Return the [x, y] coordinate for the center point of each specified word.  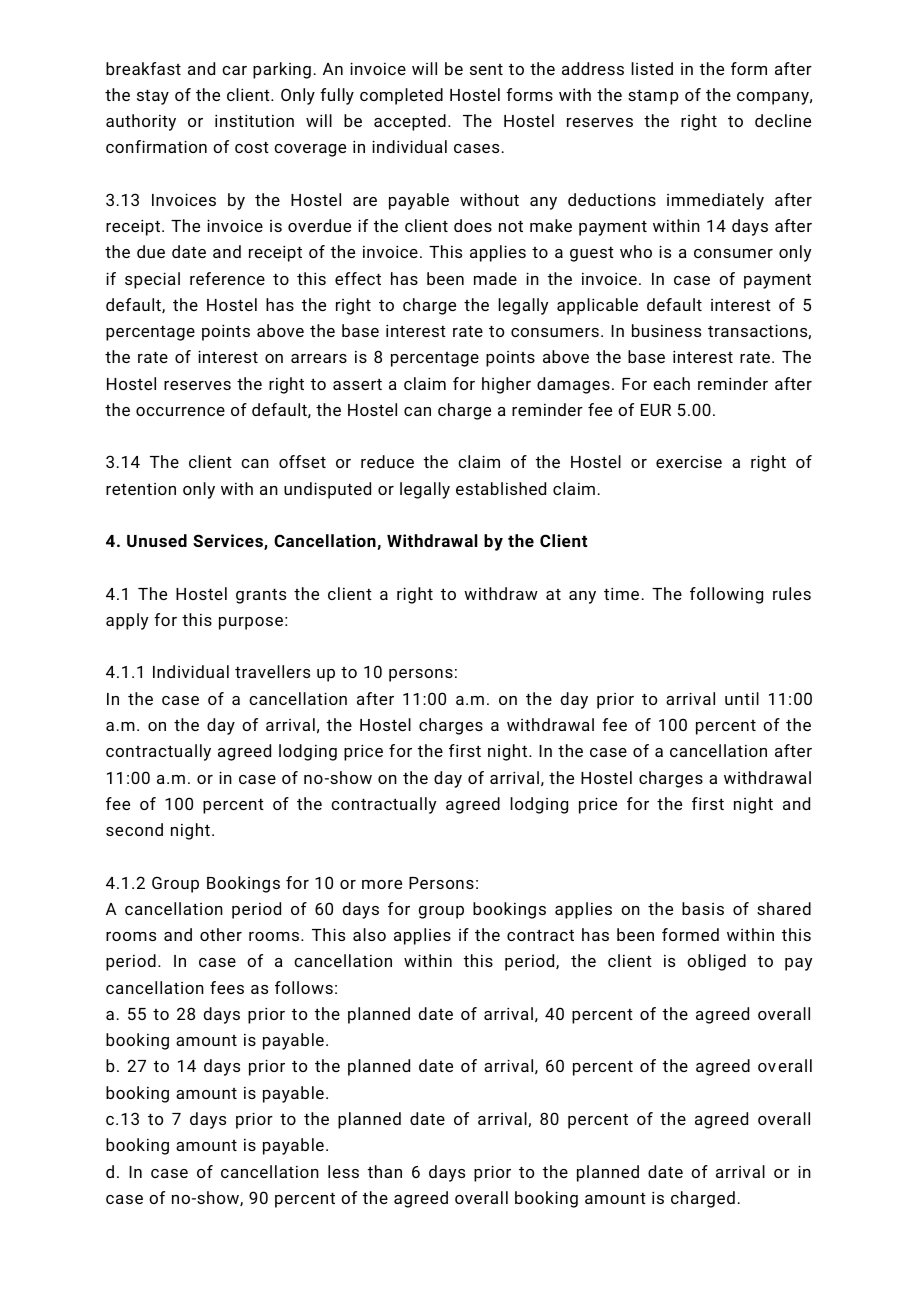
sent [486, 69]
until [742, 698]
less [343, 1171]
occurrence [180, 411]
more [382, 884]
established [501, 488]
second [134, 829]
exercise [689, 461]
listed [652, 68]
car [234, 70]
